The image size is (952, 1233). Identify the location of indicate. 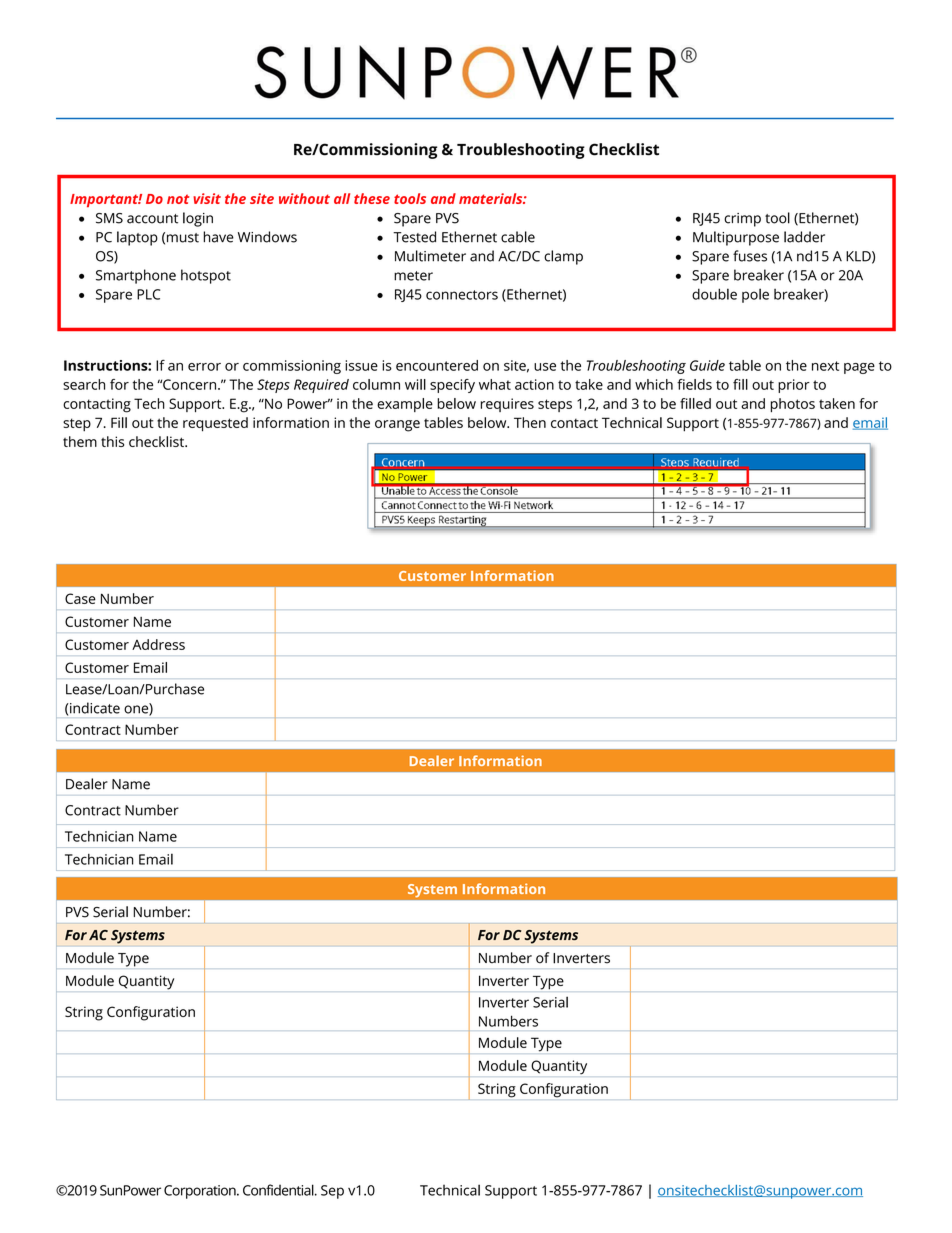
(94, 708).
